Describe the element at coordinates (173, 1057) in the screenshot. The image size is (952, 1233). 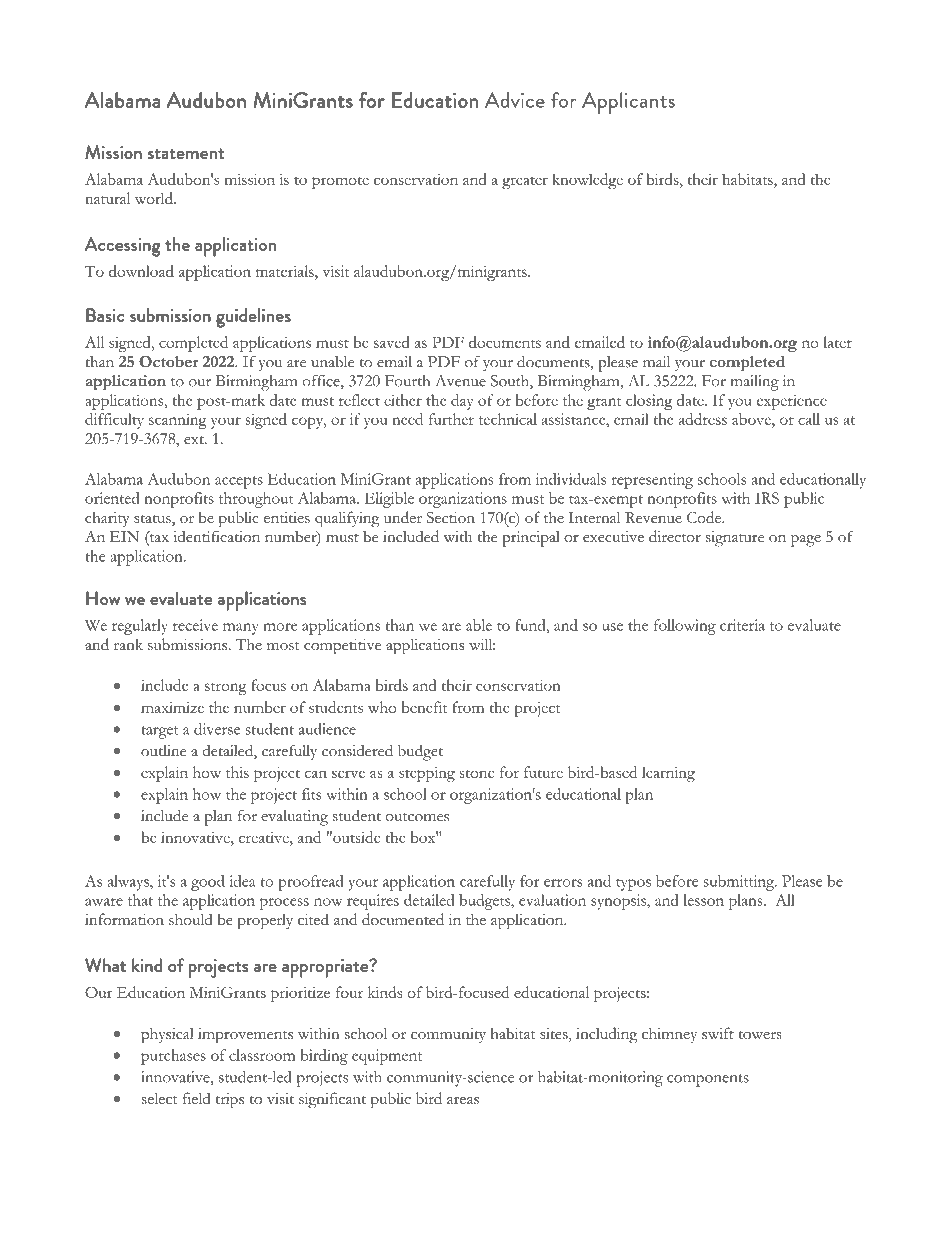
I see `purchases` at that location.
